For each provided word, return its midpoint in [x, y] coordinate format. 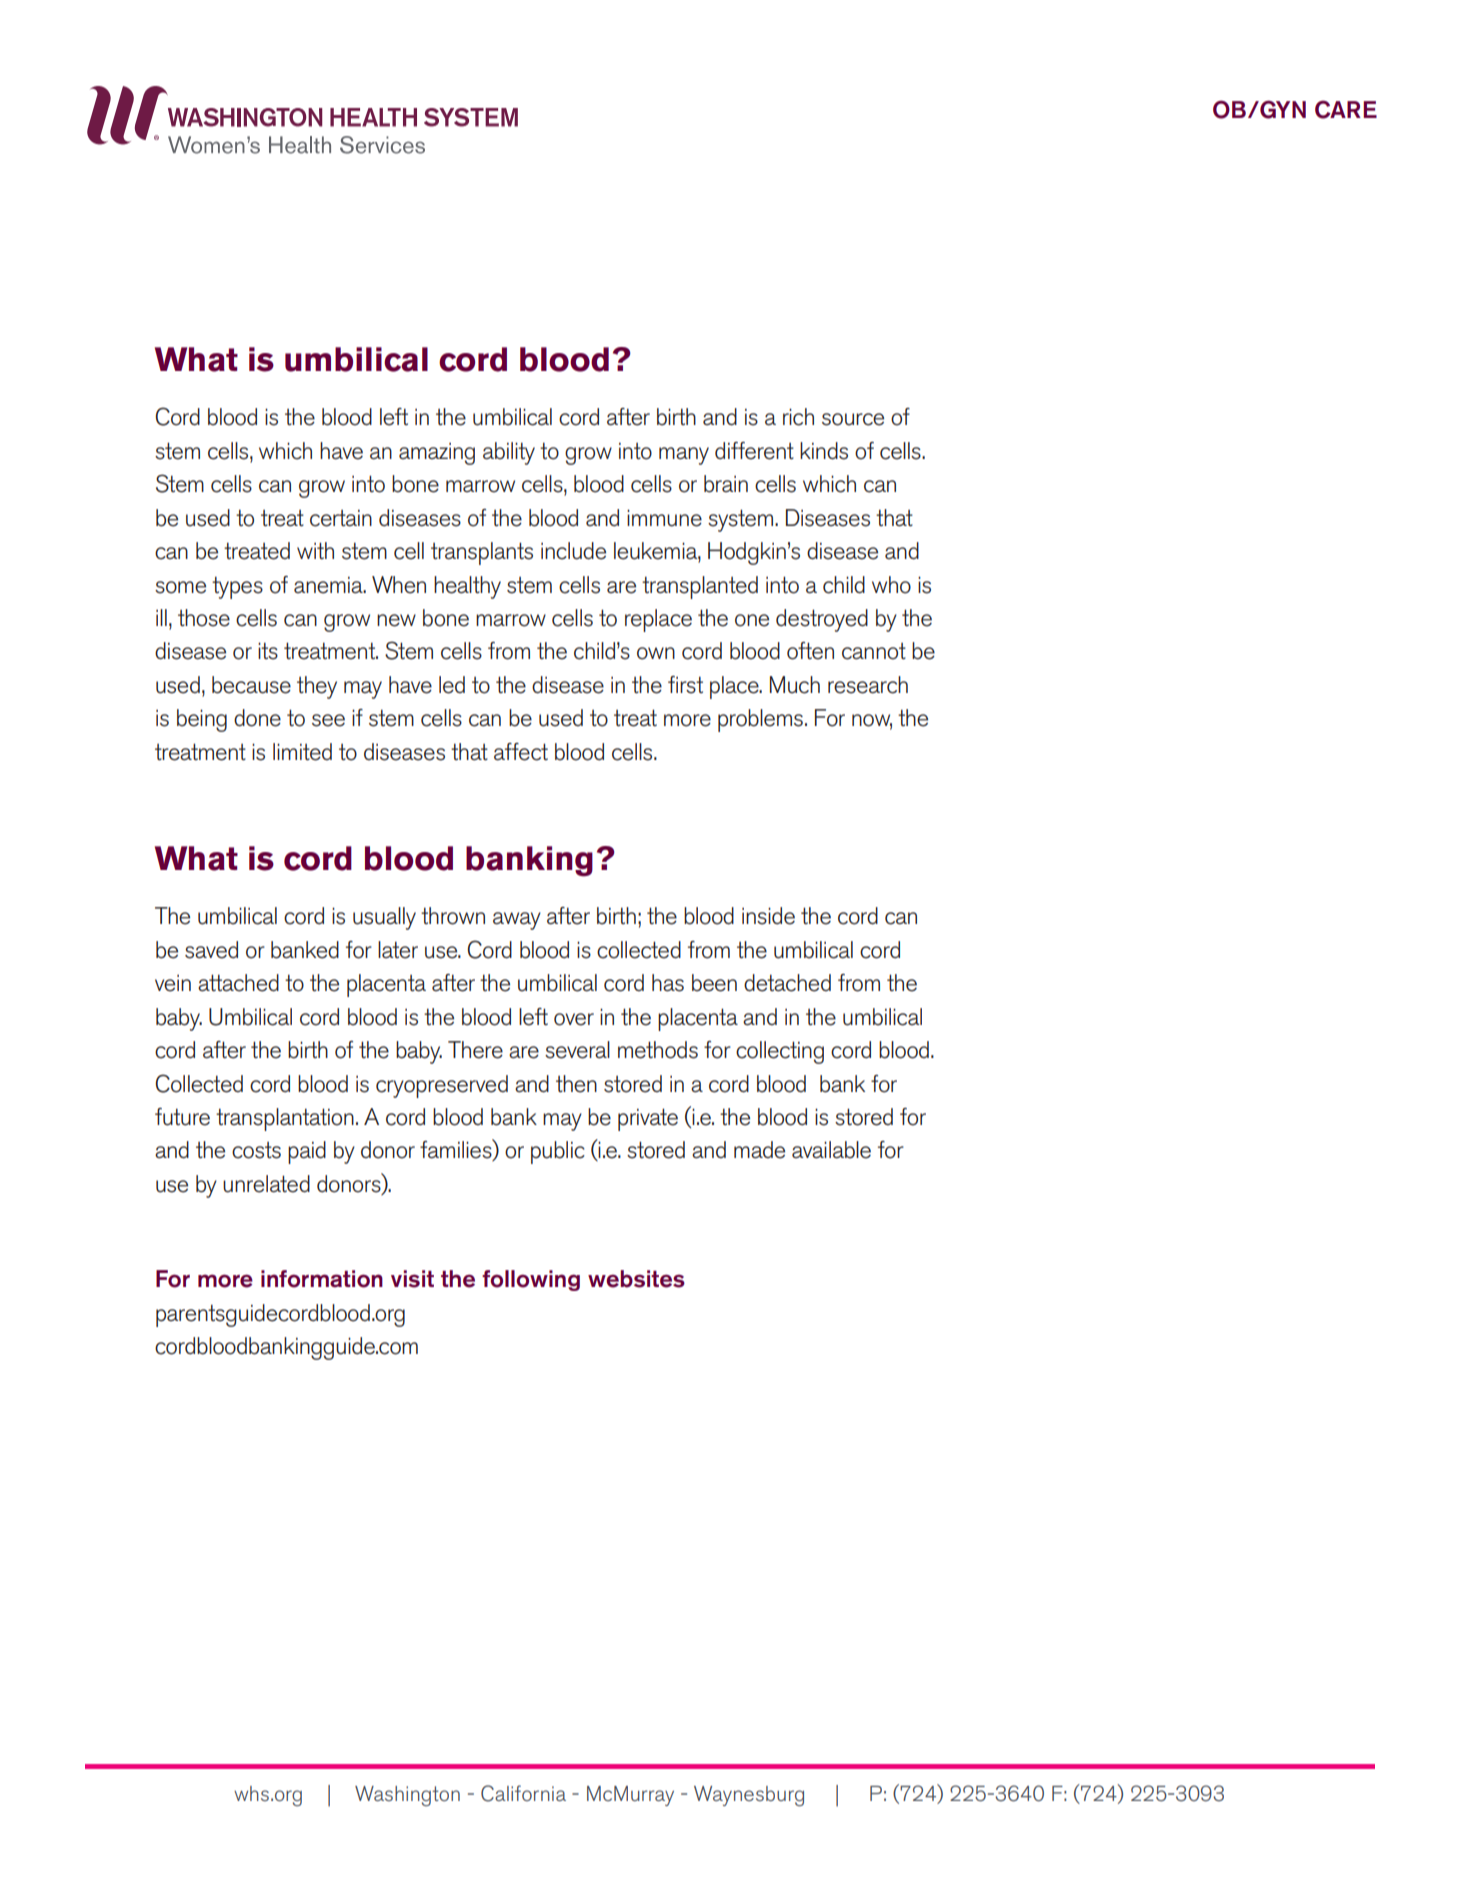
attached [238, 983]
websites [636, 1279]
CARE [1346, 109]
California [523, 1793]
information [322, 1279]
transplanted [700, 587]
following [531, 1280]
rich [798, 417]
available [831, 1150]
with [315, 550]
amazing [437, 454]
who [891, 585]
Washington [407, 1796]
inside [768, 916]
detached [787, 983]
